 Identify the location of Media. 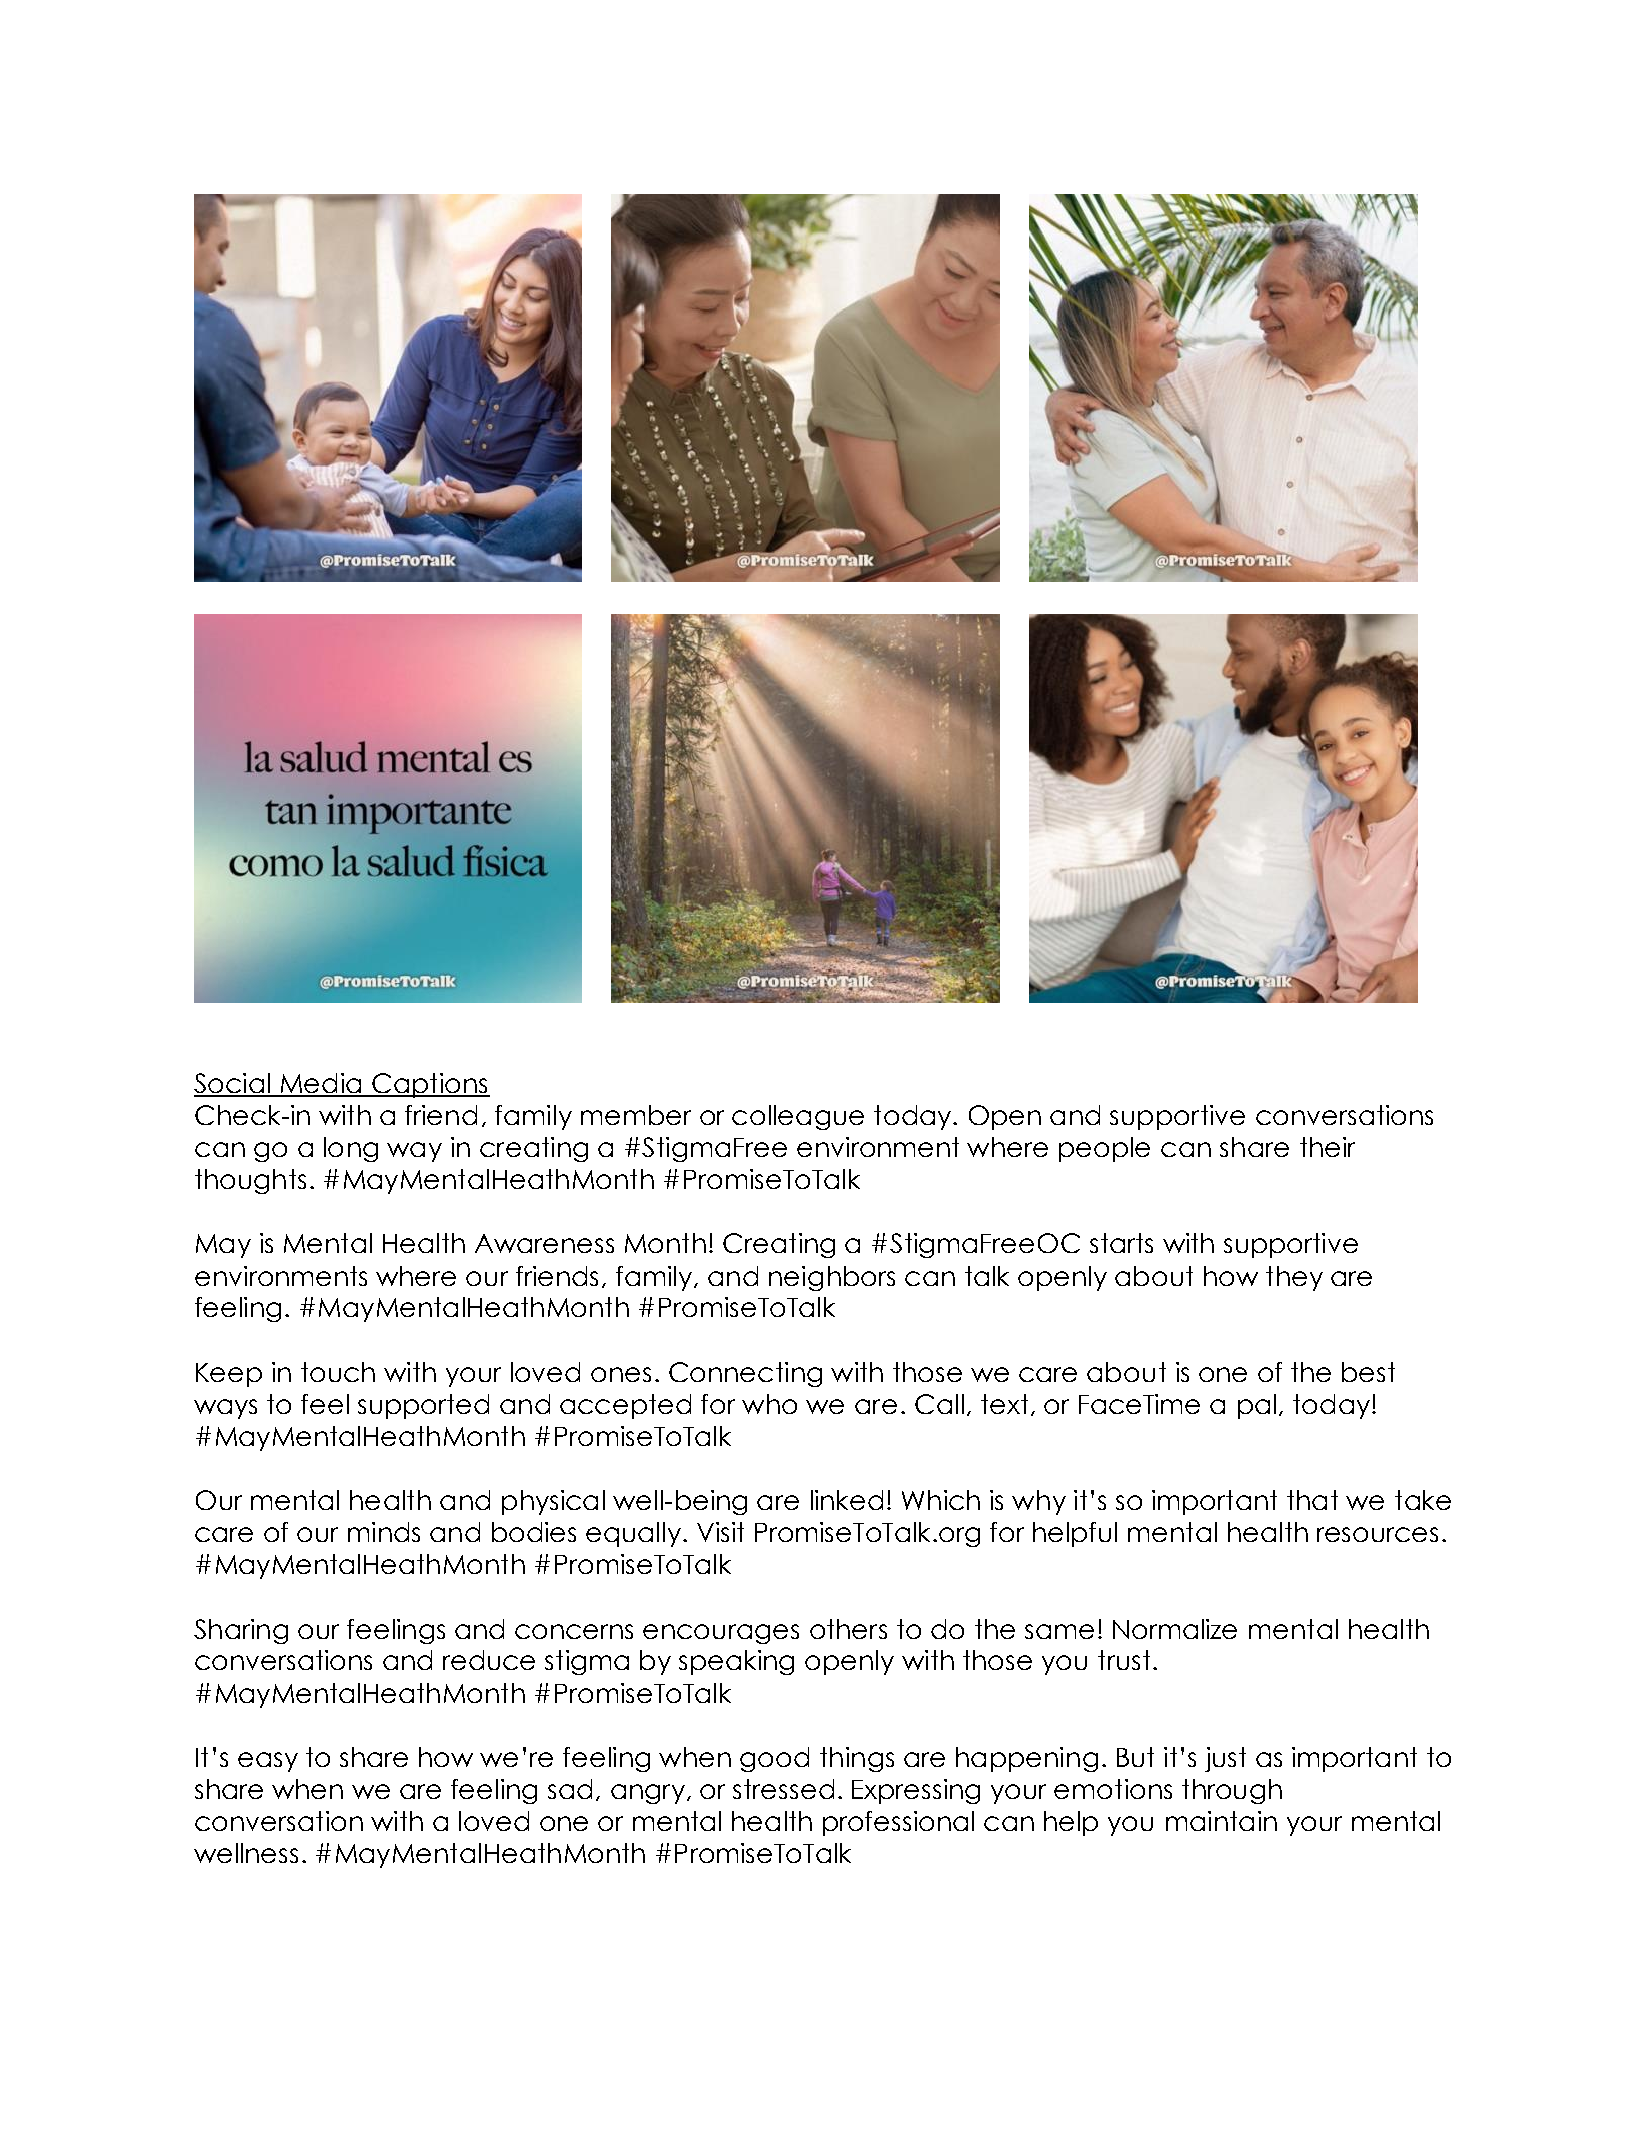
(321, 1084).
